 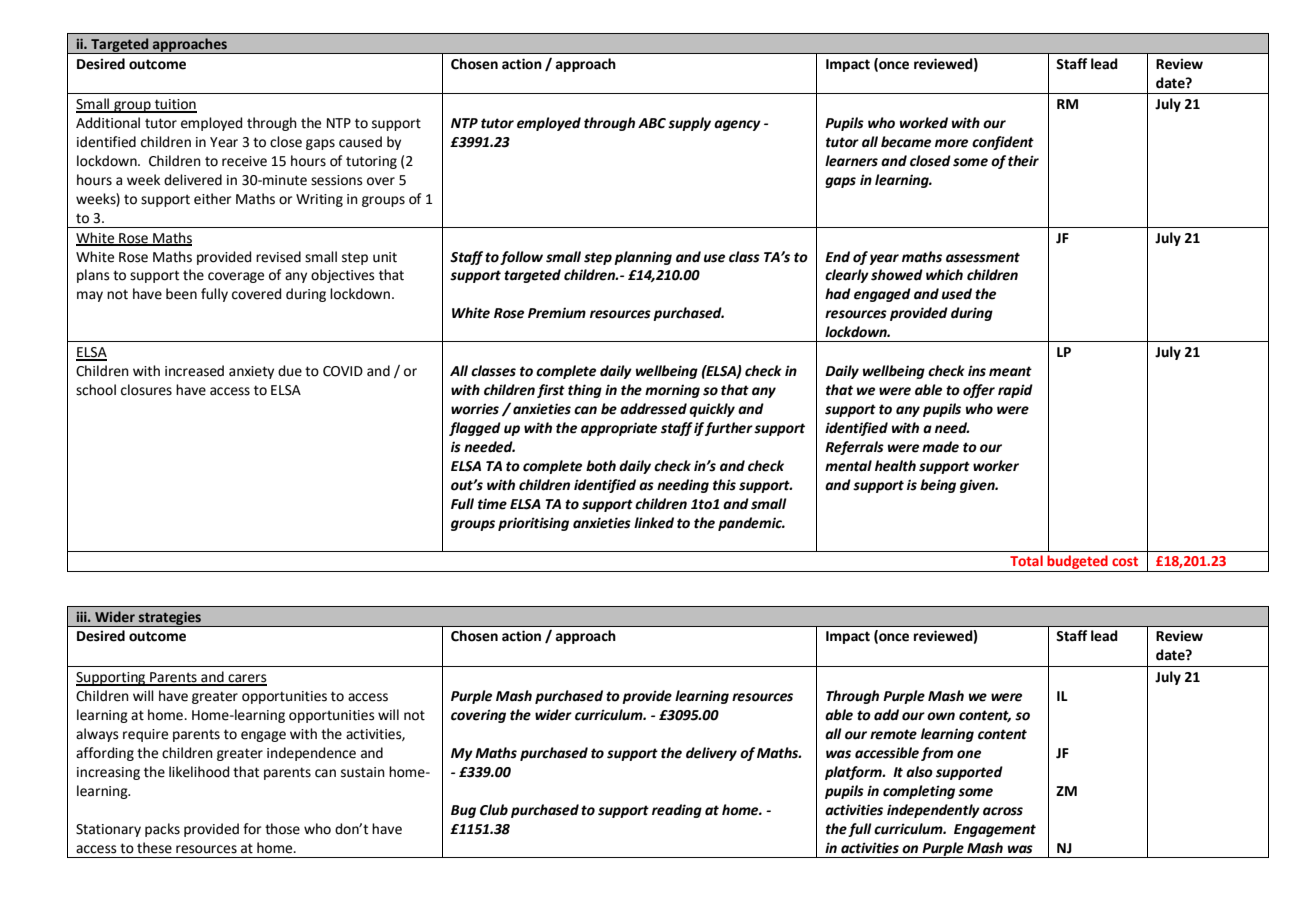 What do you see at coordinates (146, 390) in the document?
I see `closures` at bounding box center [146, 390].
